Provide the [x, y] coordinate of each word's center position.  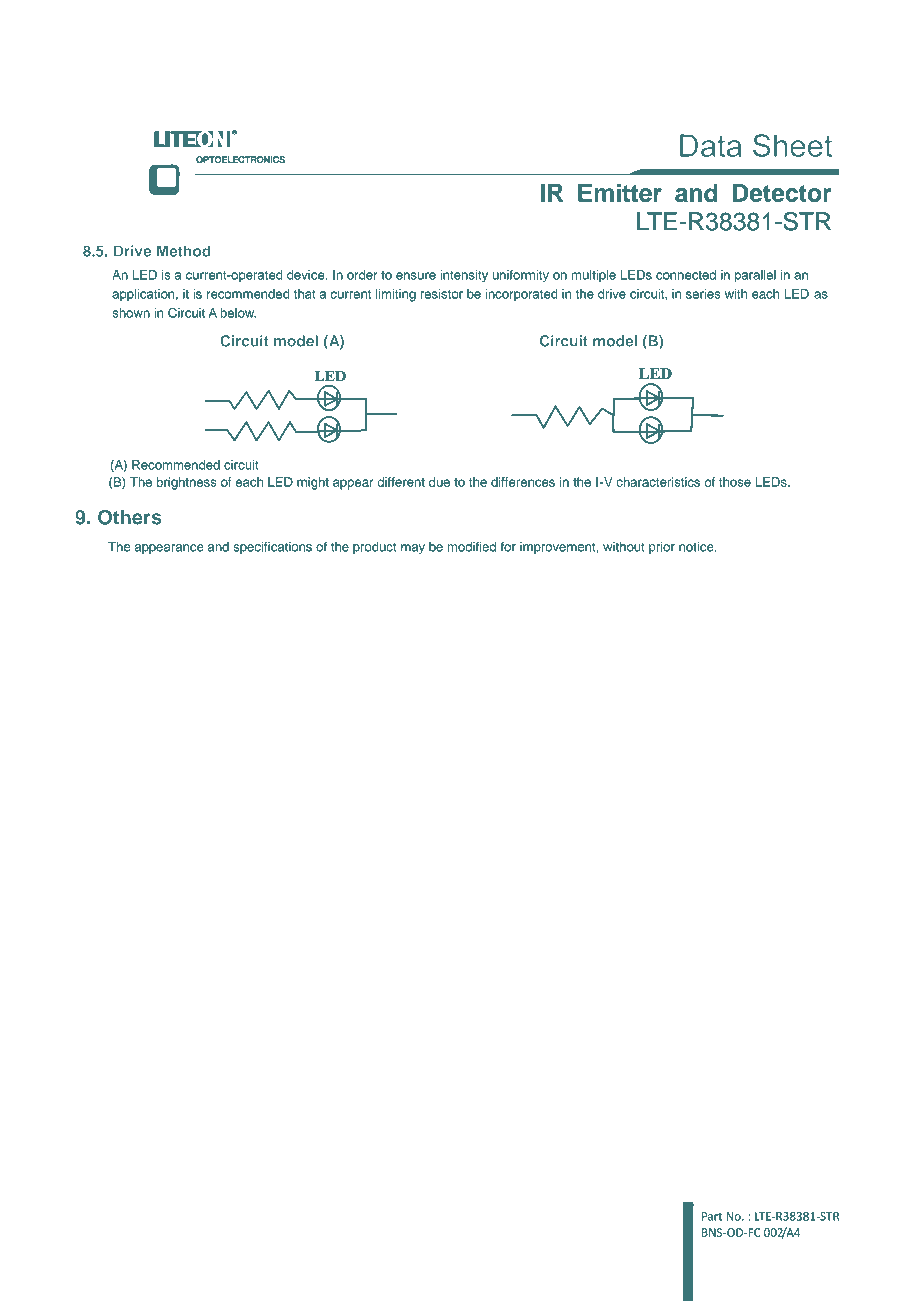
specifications [272, 547]
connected [686, 275]
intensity [464, 276]
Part [712, 1216]
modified [472, 546]
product [374, 548]
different [401, 482]
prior [662, 548]
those [735, 482]
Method [183, 251]
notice [697, 547]
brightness [187, 483]
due [439, 482]
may [413, 549]
